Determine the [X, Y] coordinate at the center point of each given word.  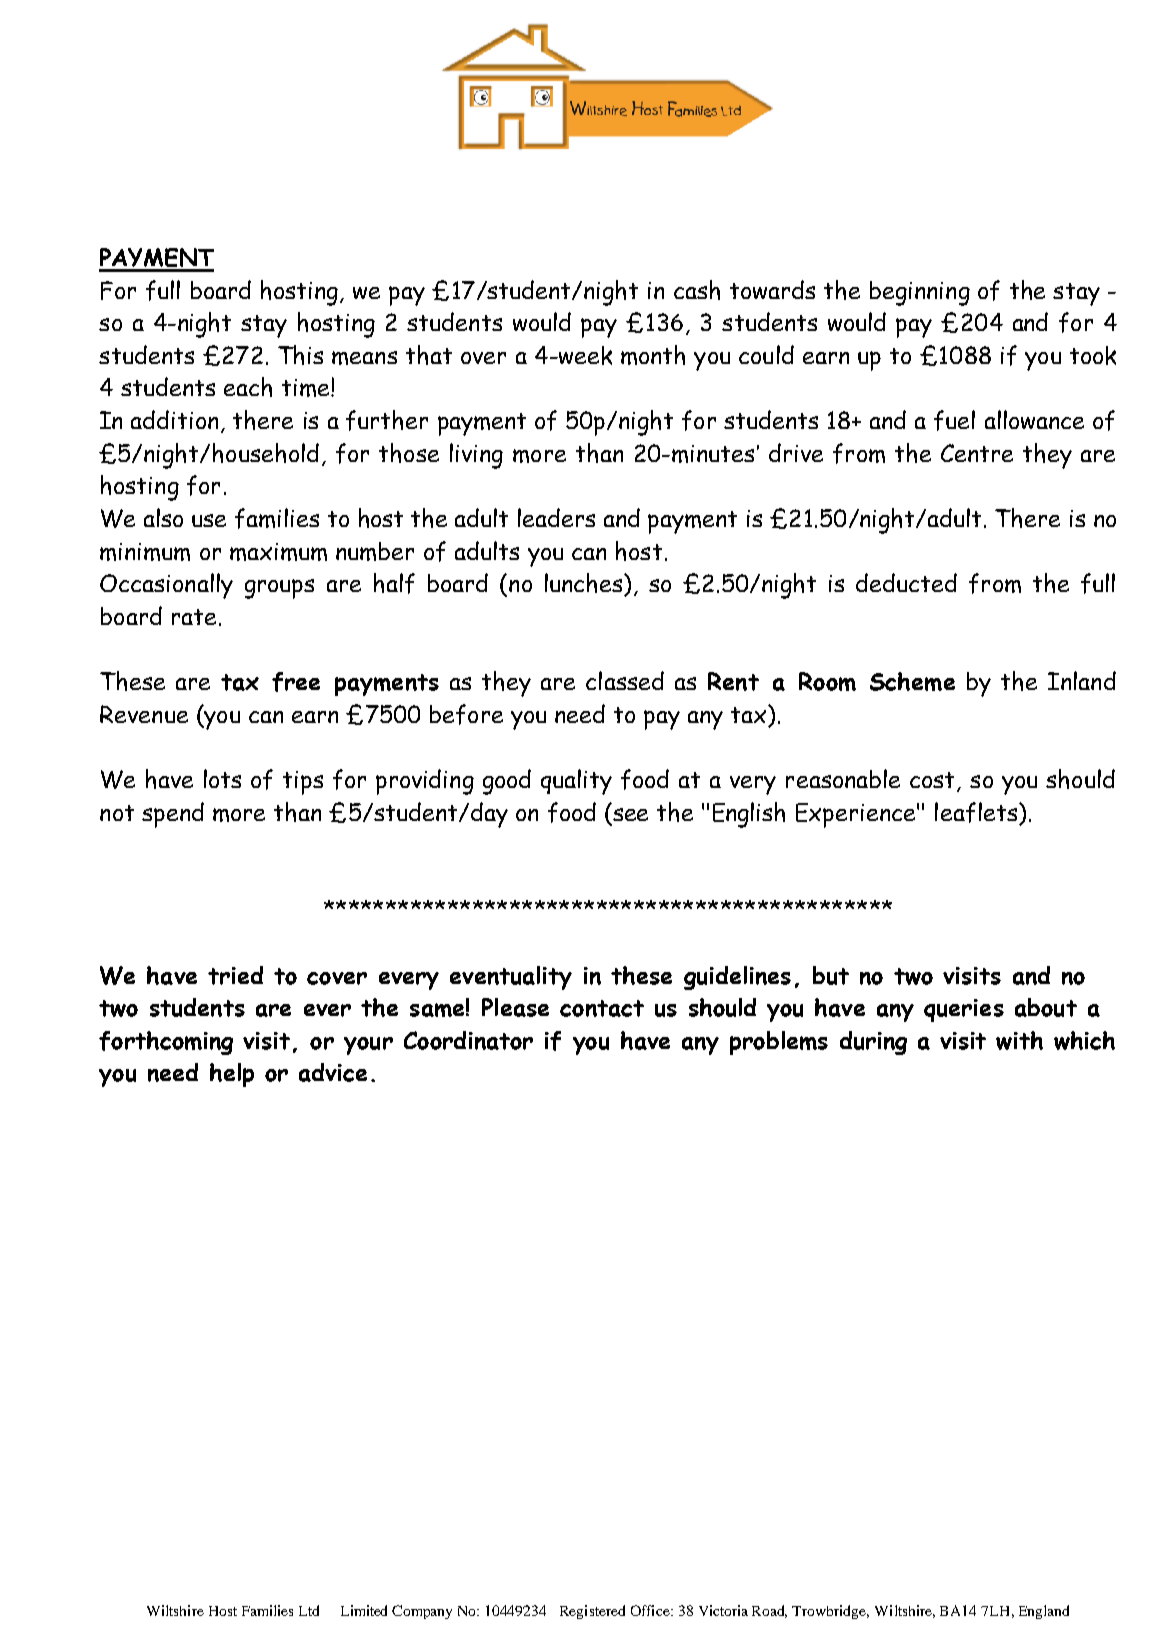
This [300, 355]
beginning [920, 293]
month [653, 355]
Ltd [309, 1610]
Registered [592, 1612]
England [1044, 1612]
